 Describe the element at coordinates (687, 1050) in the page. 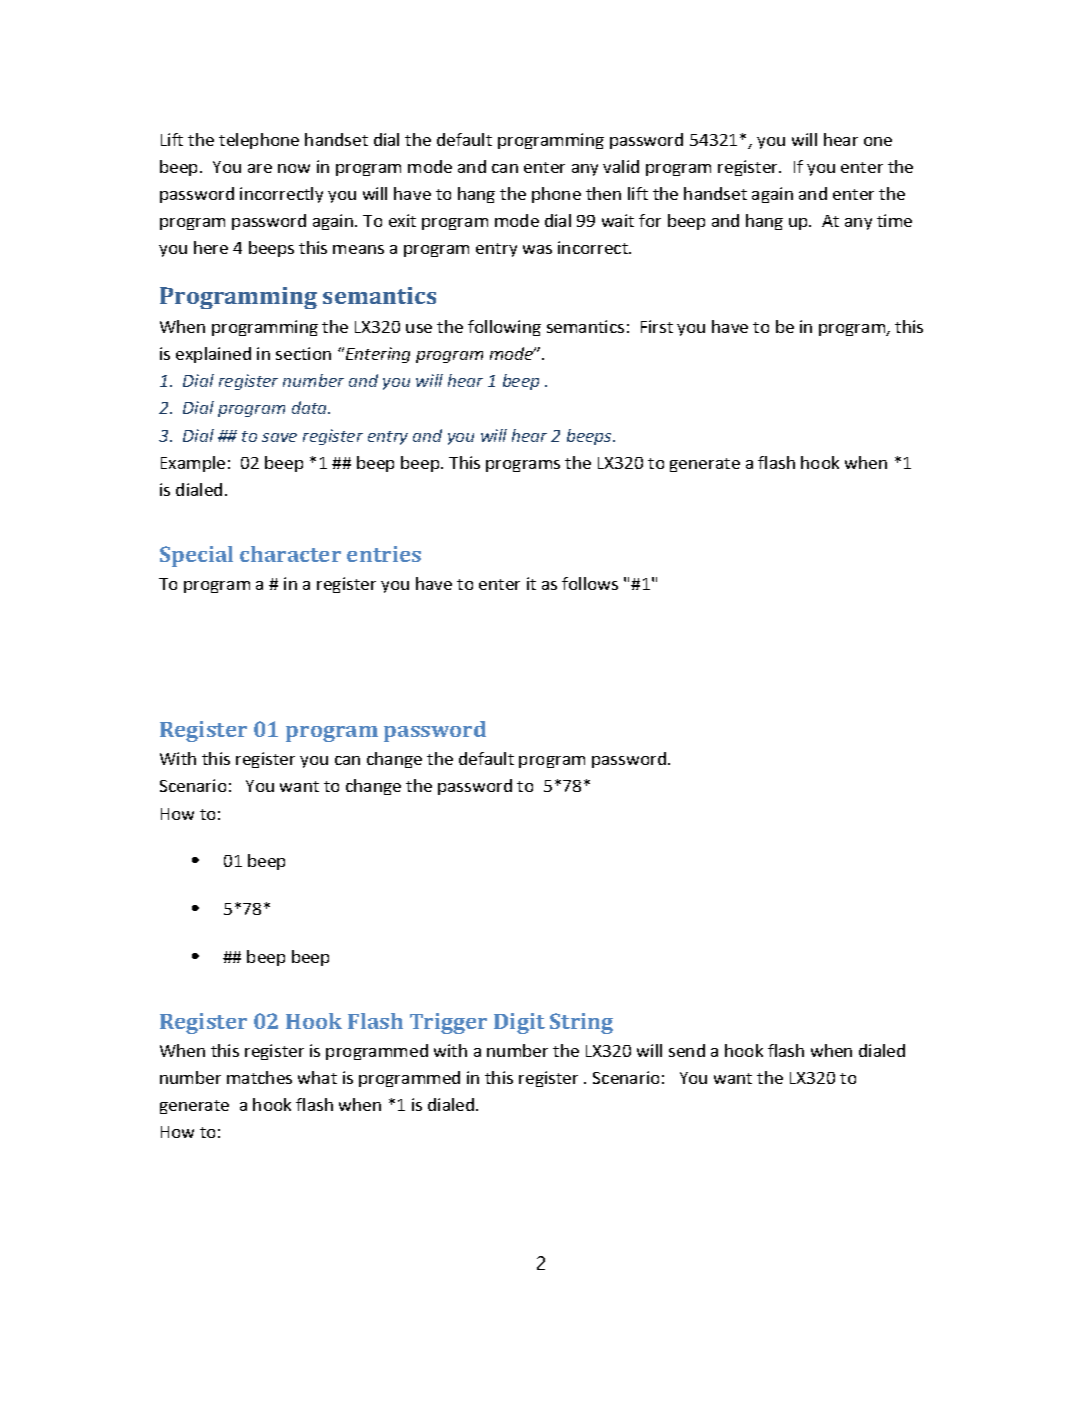

I see `send` at that location.
